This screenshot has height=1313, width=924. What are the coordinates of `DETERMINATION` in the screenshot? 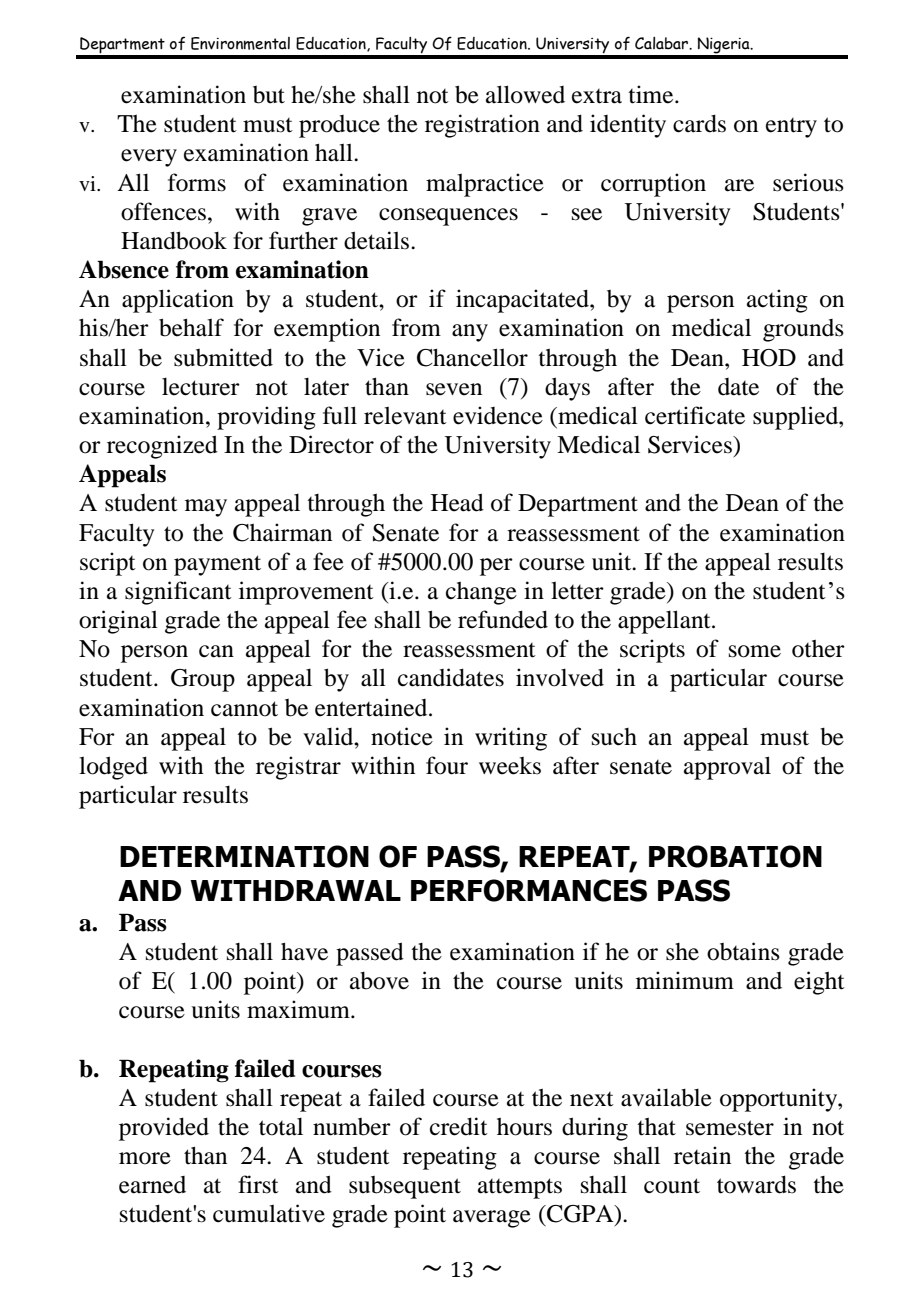 It's located at (244, 856).
